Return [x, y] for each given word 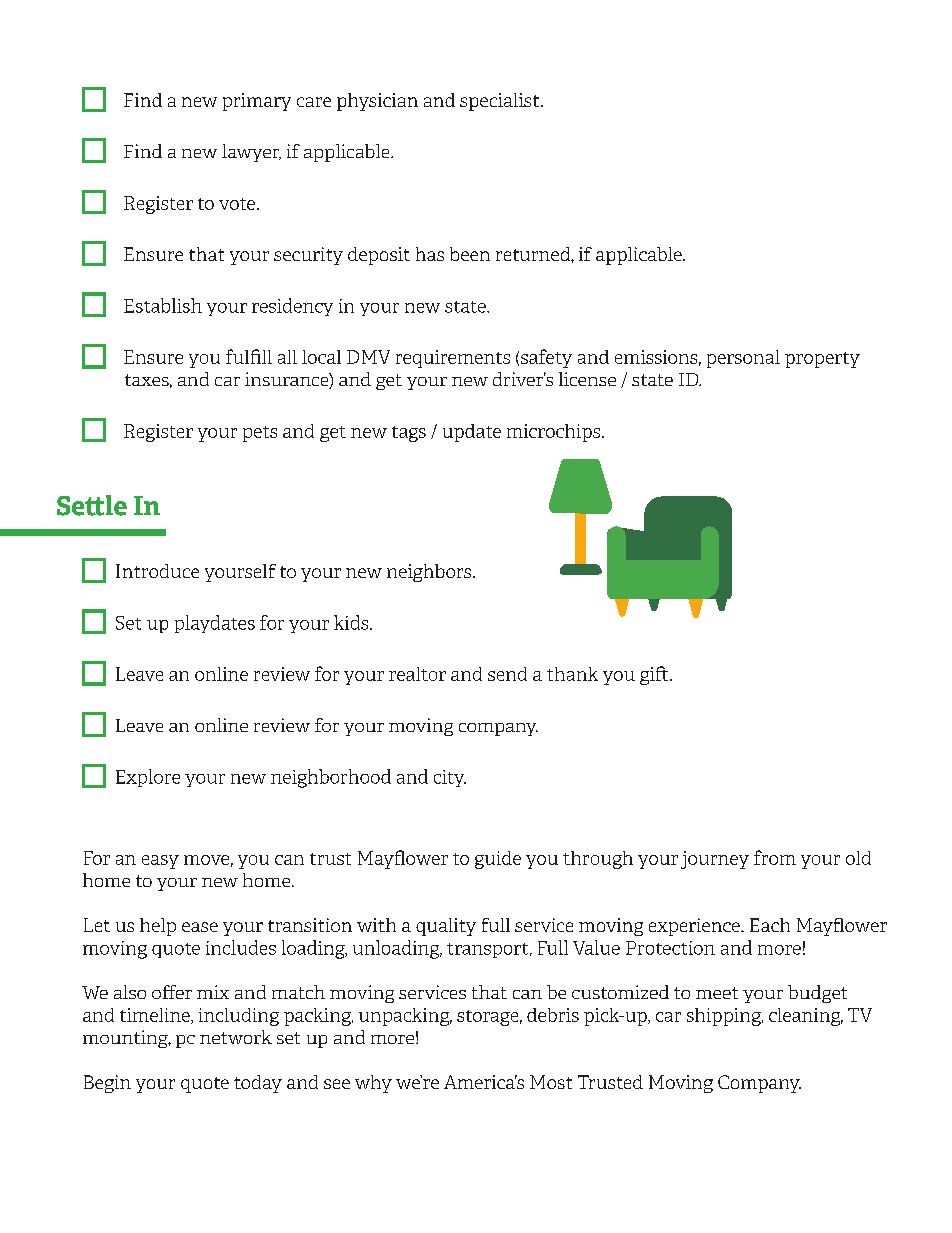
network [236, 1037]
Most [551, 1082]
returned [534, 254]
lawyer [251, 153]
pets [260, 434]
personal [743, 359]
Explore [148, 778]
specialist [501, 102]
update [472, 433]
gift [655, 675]
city [450, 778]
